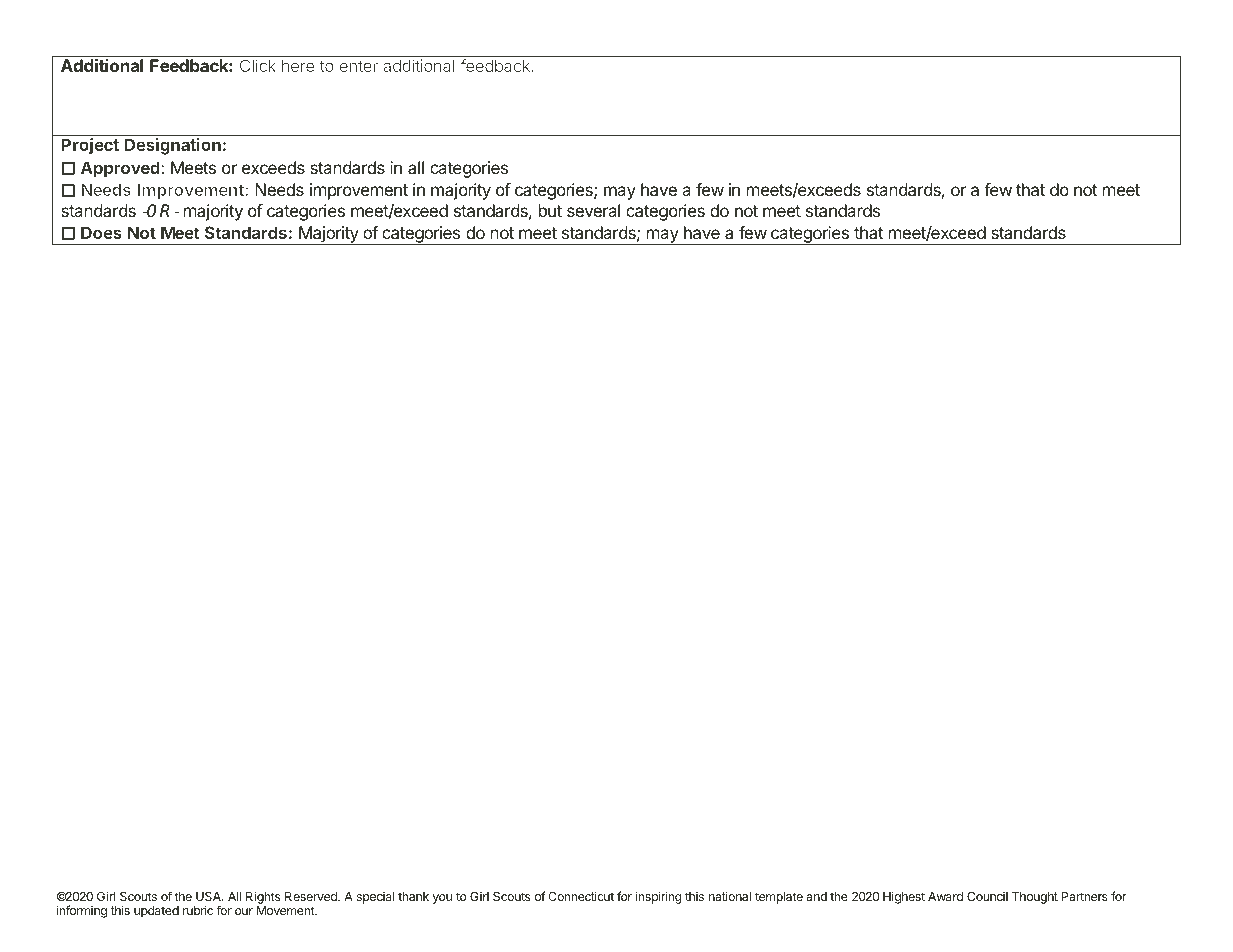  What do you see at coordinates (209, 896) in the screenshot?
I see `USA` at bounding box center [209, 896].
